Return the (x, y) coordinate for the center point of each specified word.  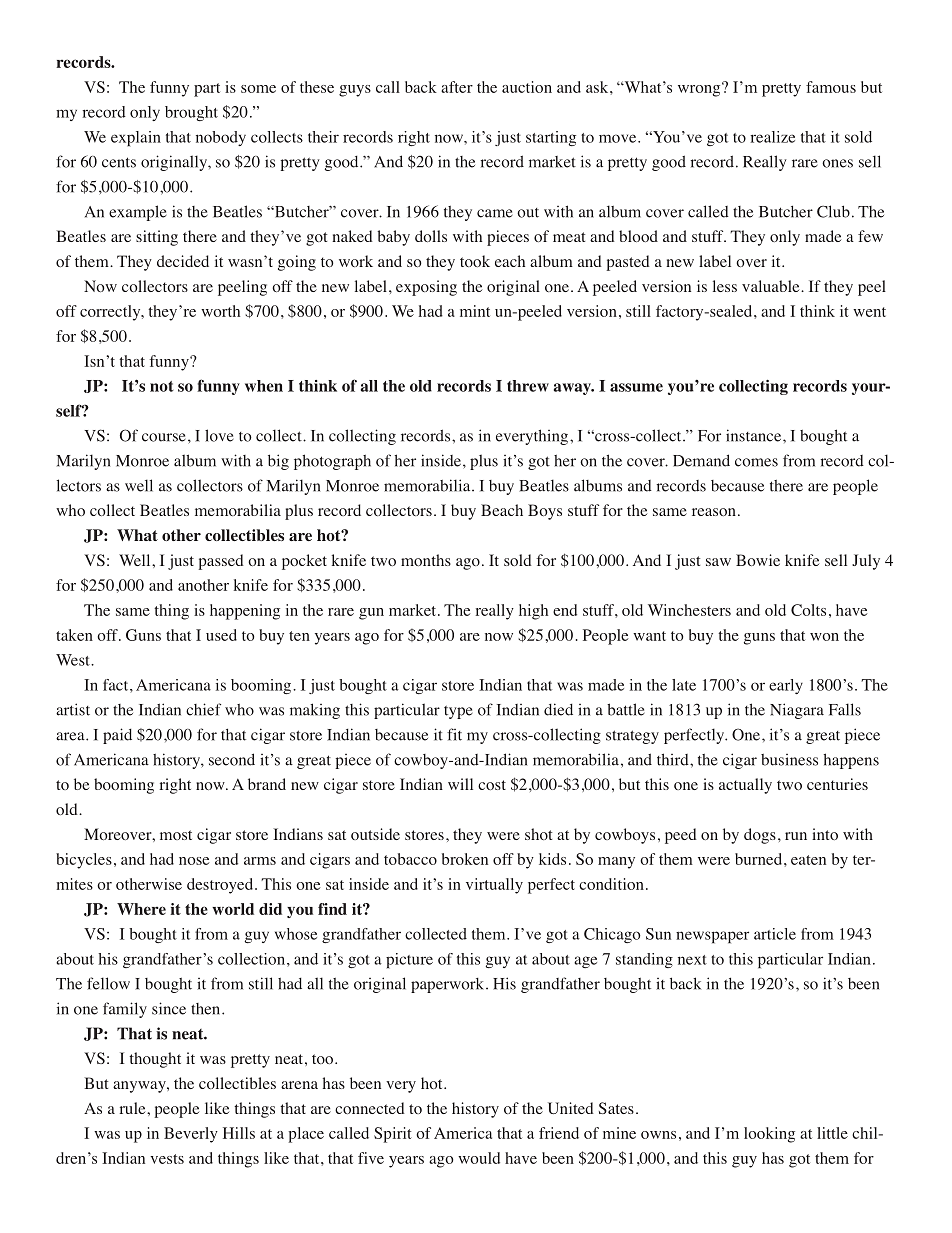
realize (772, 137)
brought (191, 113)
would (479, 1158)
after (457, 87)
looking (769, 1135)
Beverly (191, 1135)
